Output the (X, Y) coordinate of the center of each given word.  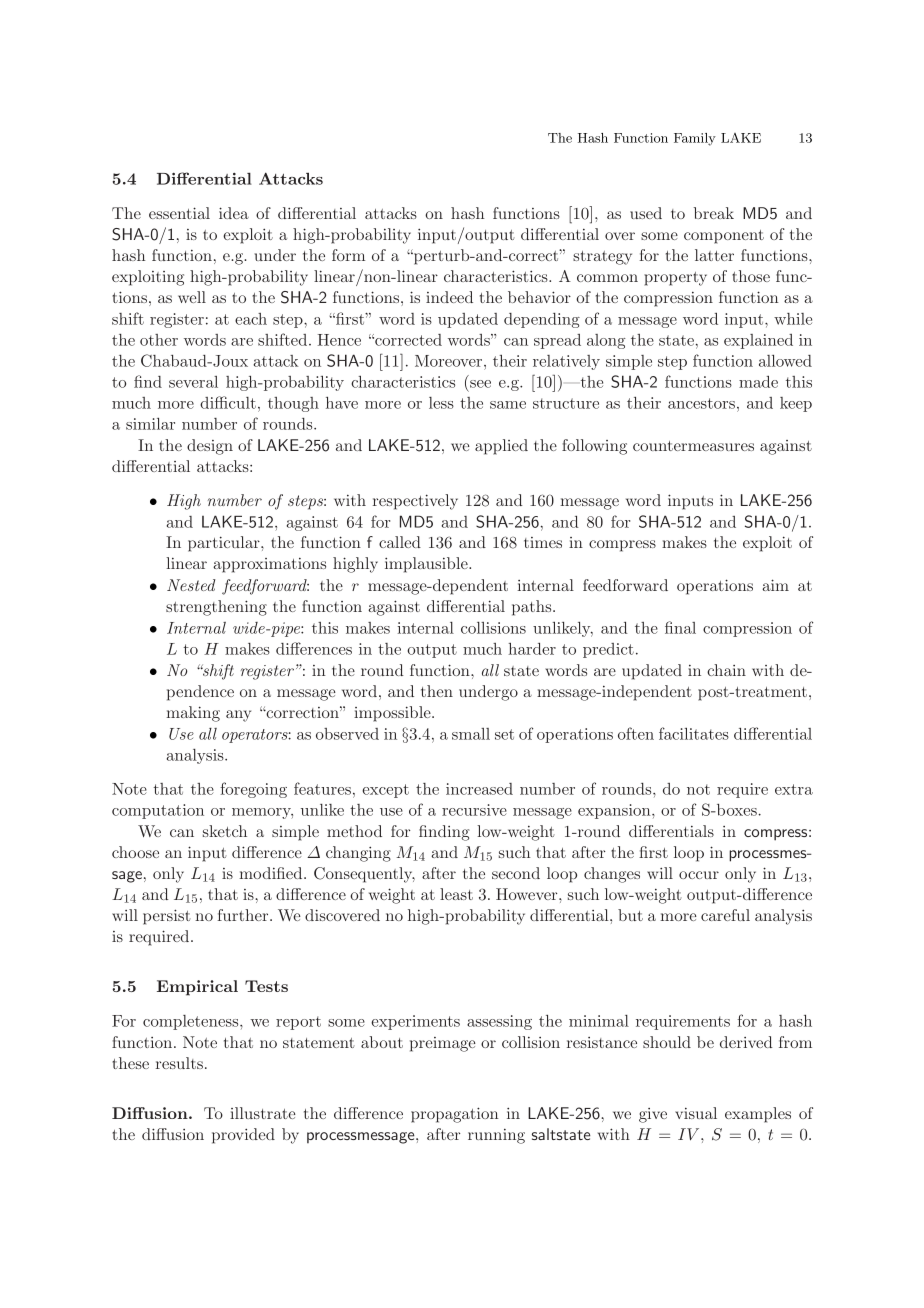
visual (696, 1113)
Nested (191, 585)
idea (234, 213)
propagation (455, 1115)
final (680, 627)
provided (243, 1136)
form (348, 255)
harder (532, 649)
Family (695, 139)
